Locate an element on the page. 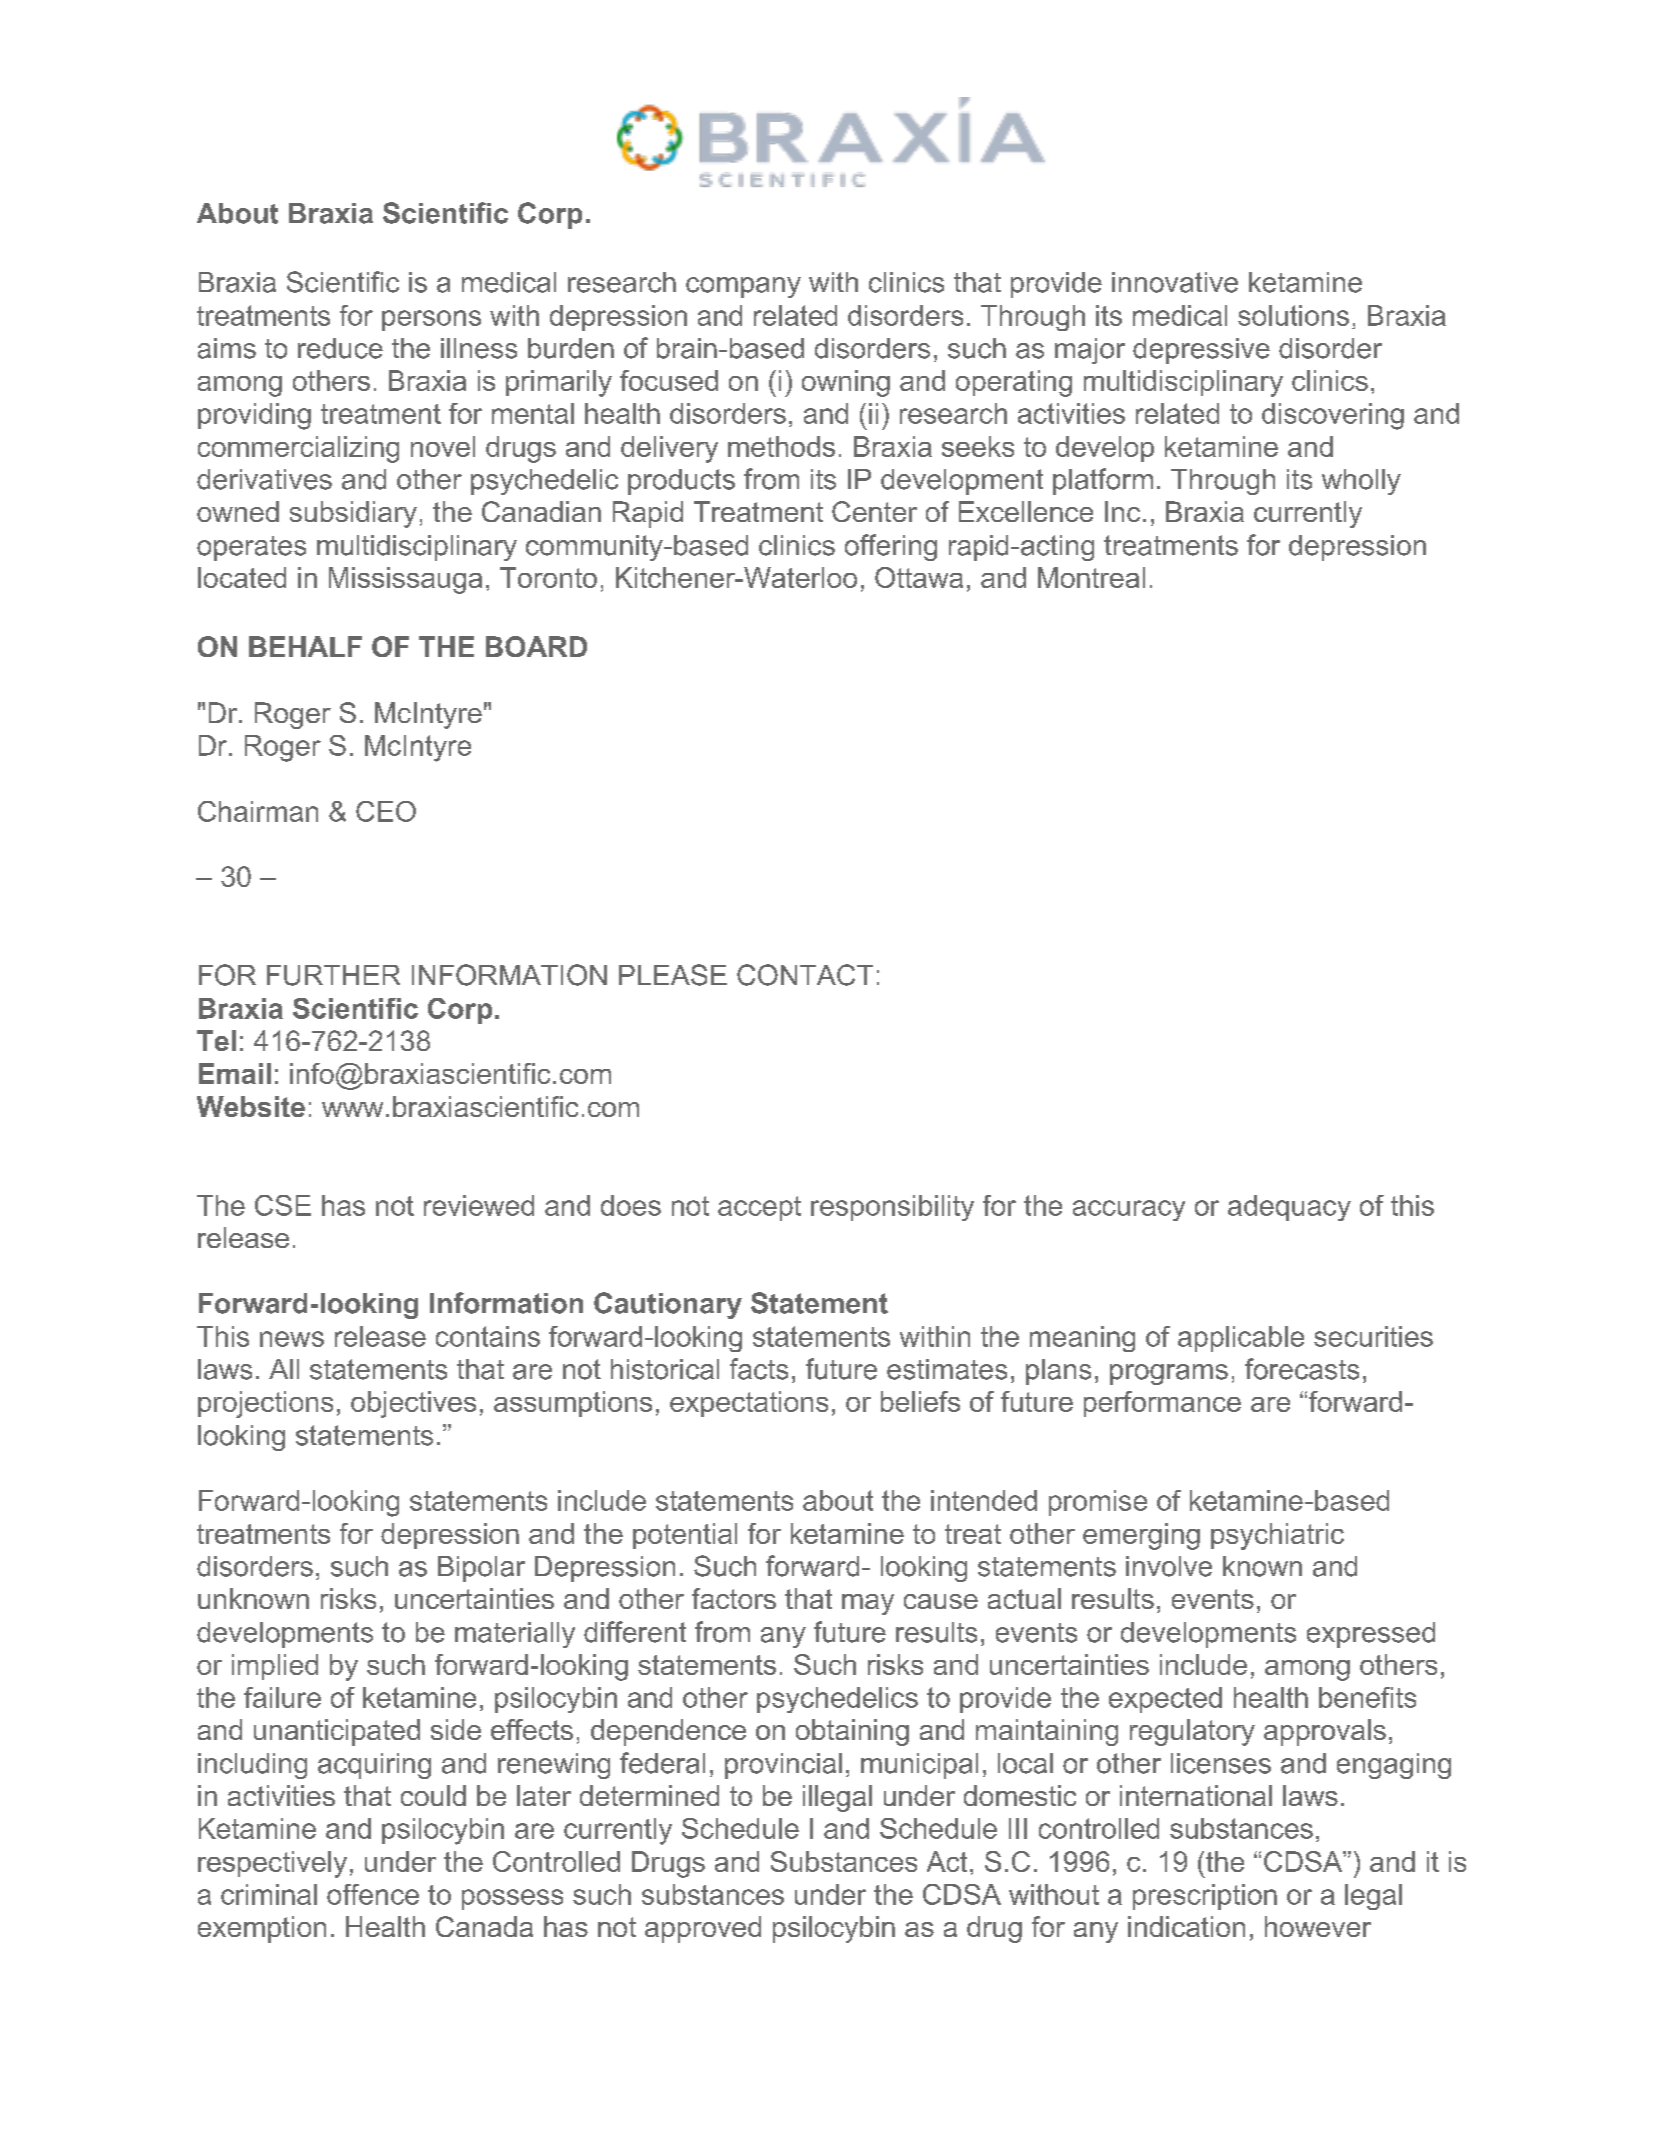  reduce is located at coordinates (340, 348).
